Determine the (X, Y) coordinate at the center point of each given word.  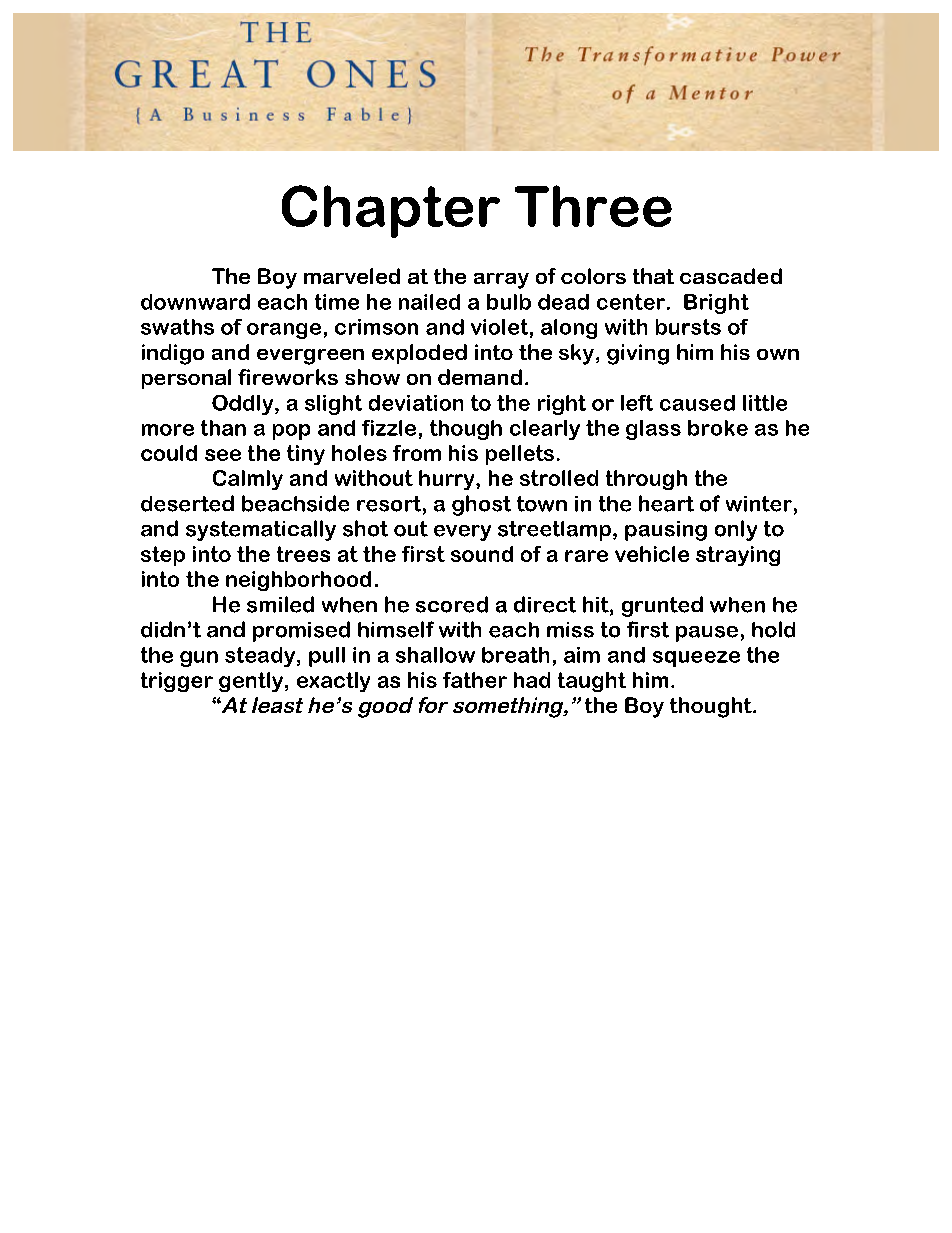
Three (593, 206)
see (223, 455)
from (417, 453)
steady (260, 657)
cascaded (731, 276)
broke (718, 428)
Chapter (391, 211)
